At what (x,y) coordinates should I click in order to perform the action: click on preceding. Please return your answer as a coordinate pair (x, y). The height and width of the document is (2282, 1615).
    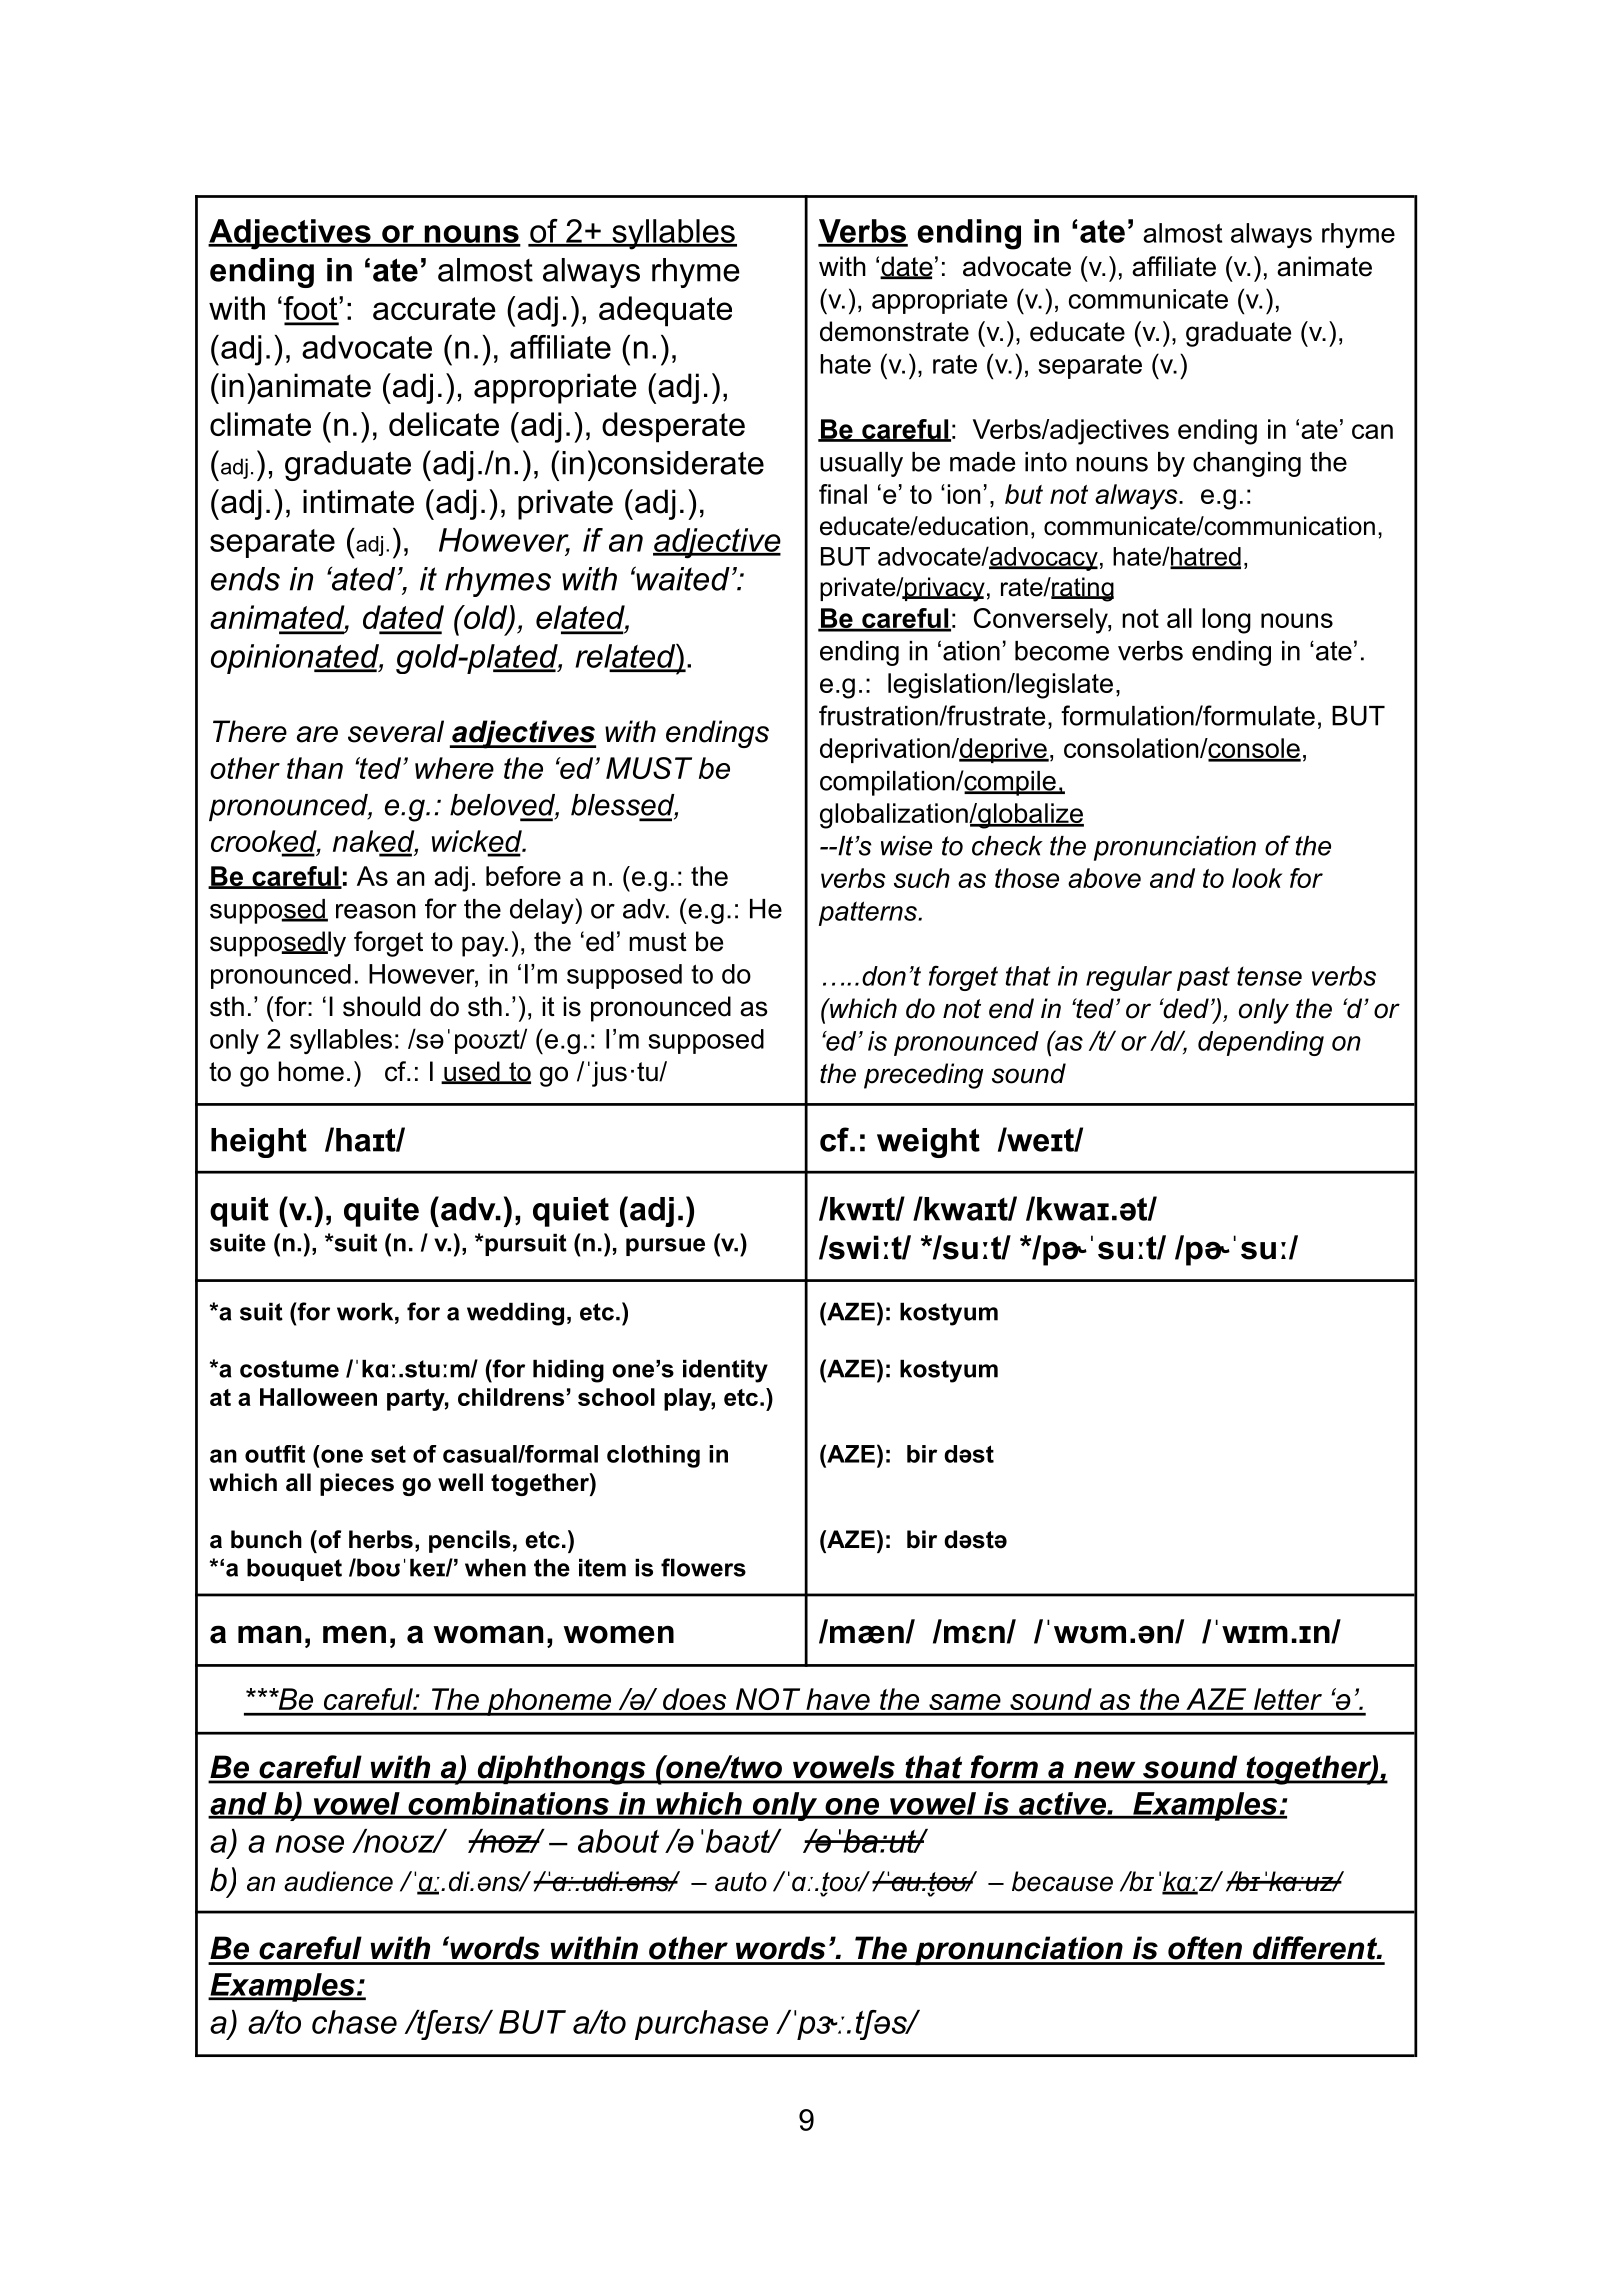
    Looking at the image, I should click on (923, 1076).
